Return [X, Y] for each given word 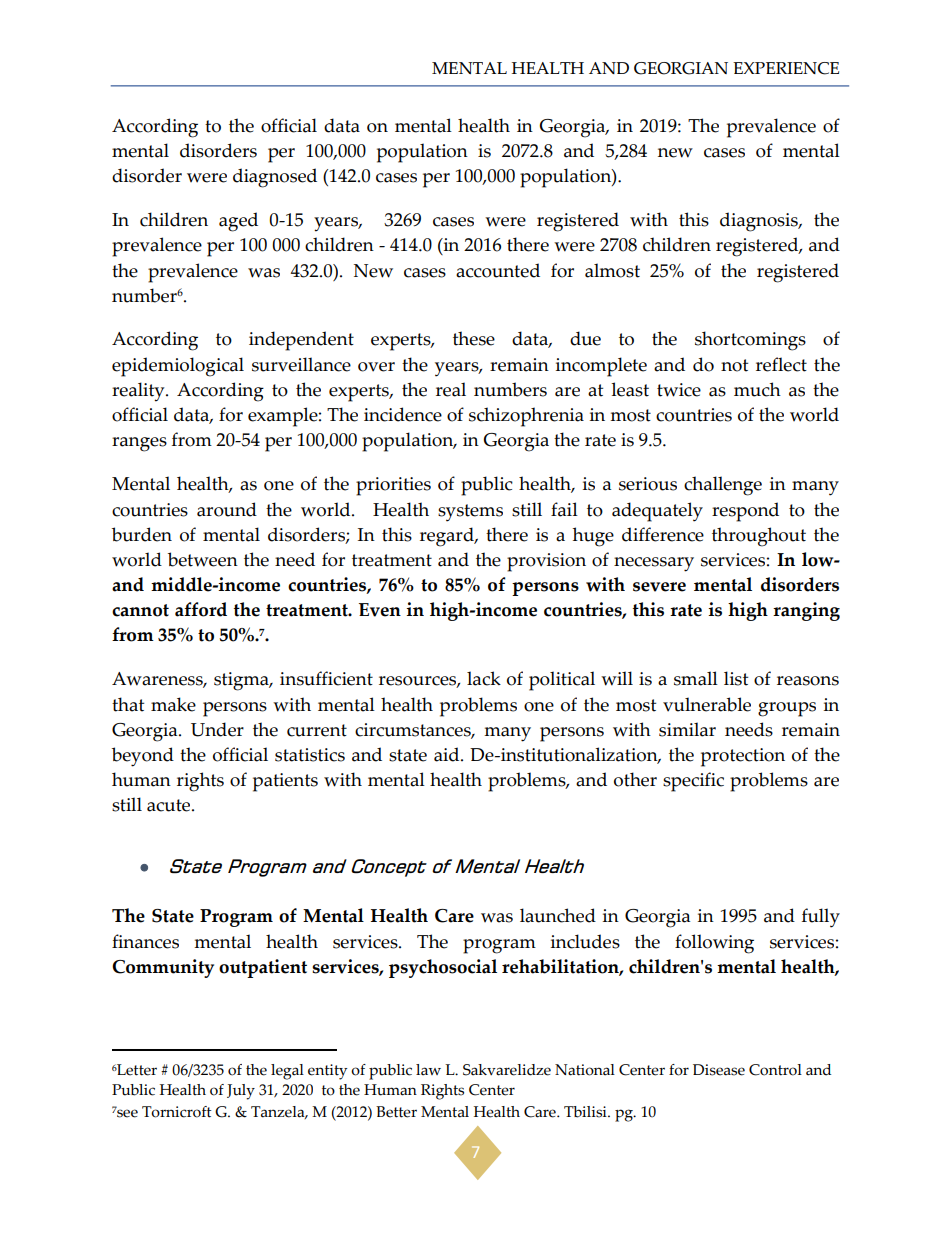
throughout [759, 537]
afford [201, 609]
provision [546, 562]
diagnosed [275, 178]
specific [693, 782]
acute [170, 805]
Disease [719, 1070]
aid [448, 754]
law [428, 1070]
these [474, 338]
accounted [498, 270]
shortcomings [750, 341]
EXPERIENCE [786, 68]
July [241, 1092]
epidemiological [178, 367]
